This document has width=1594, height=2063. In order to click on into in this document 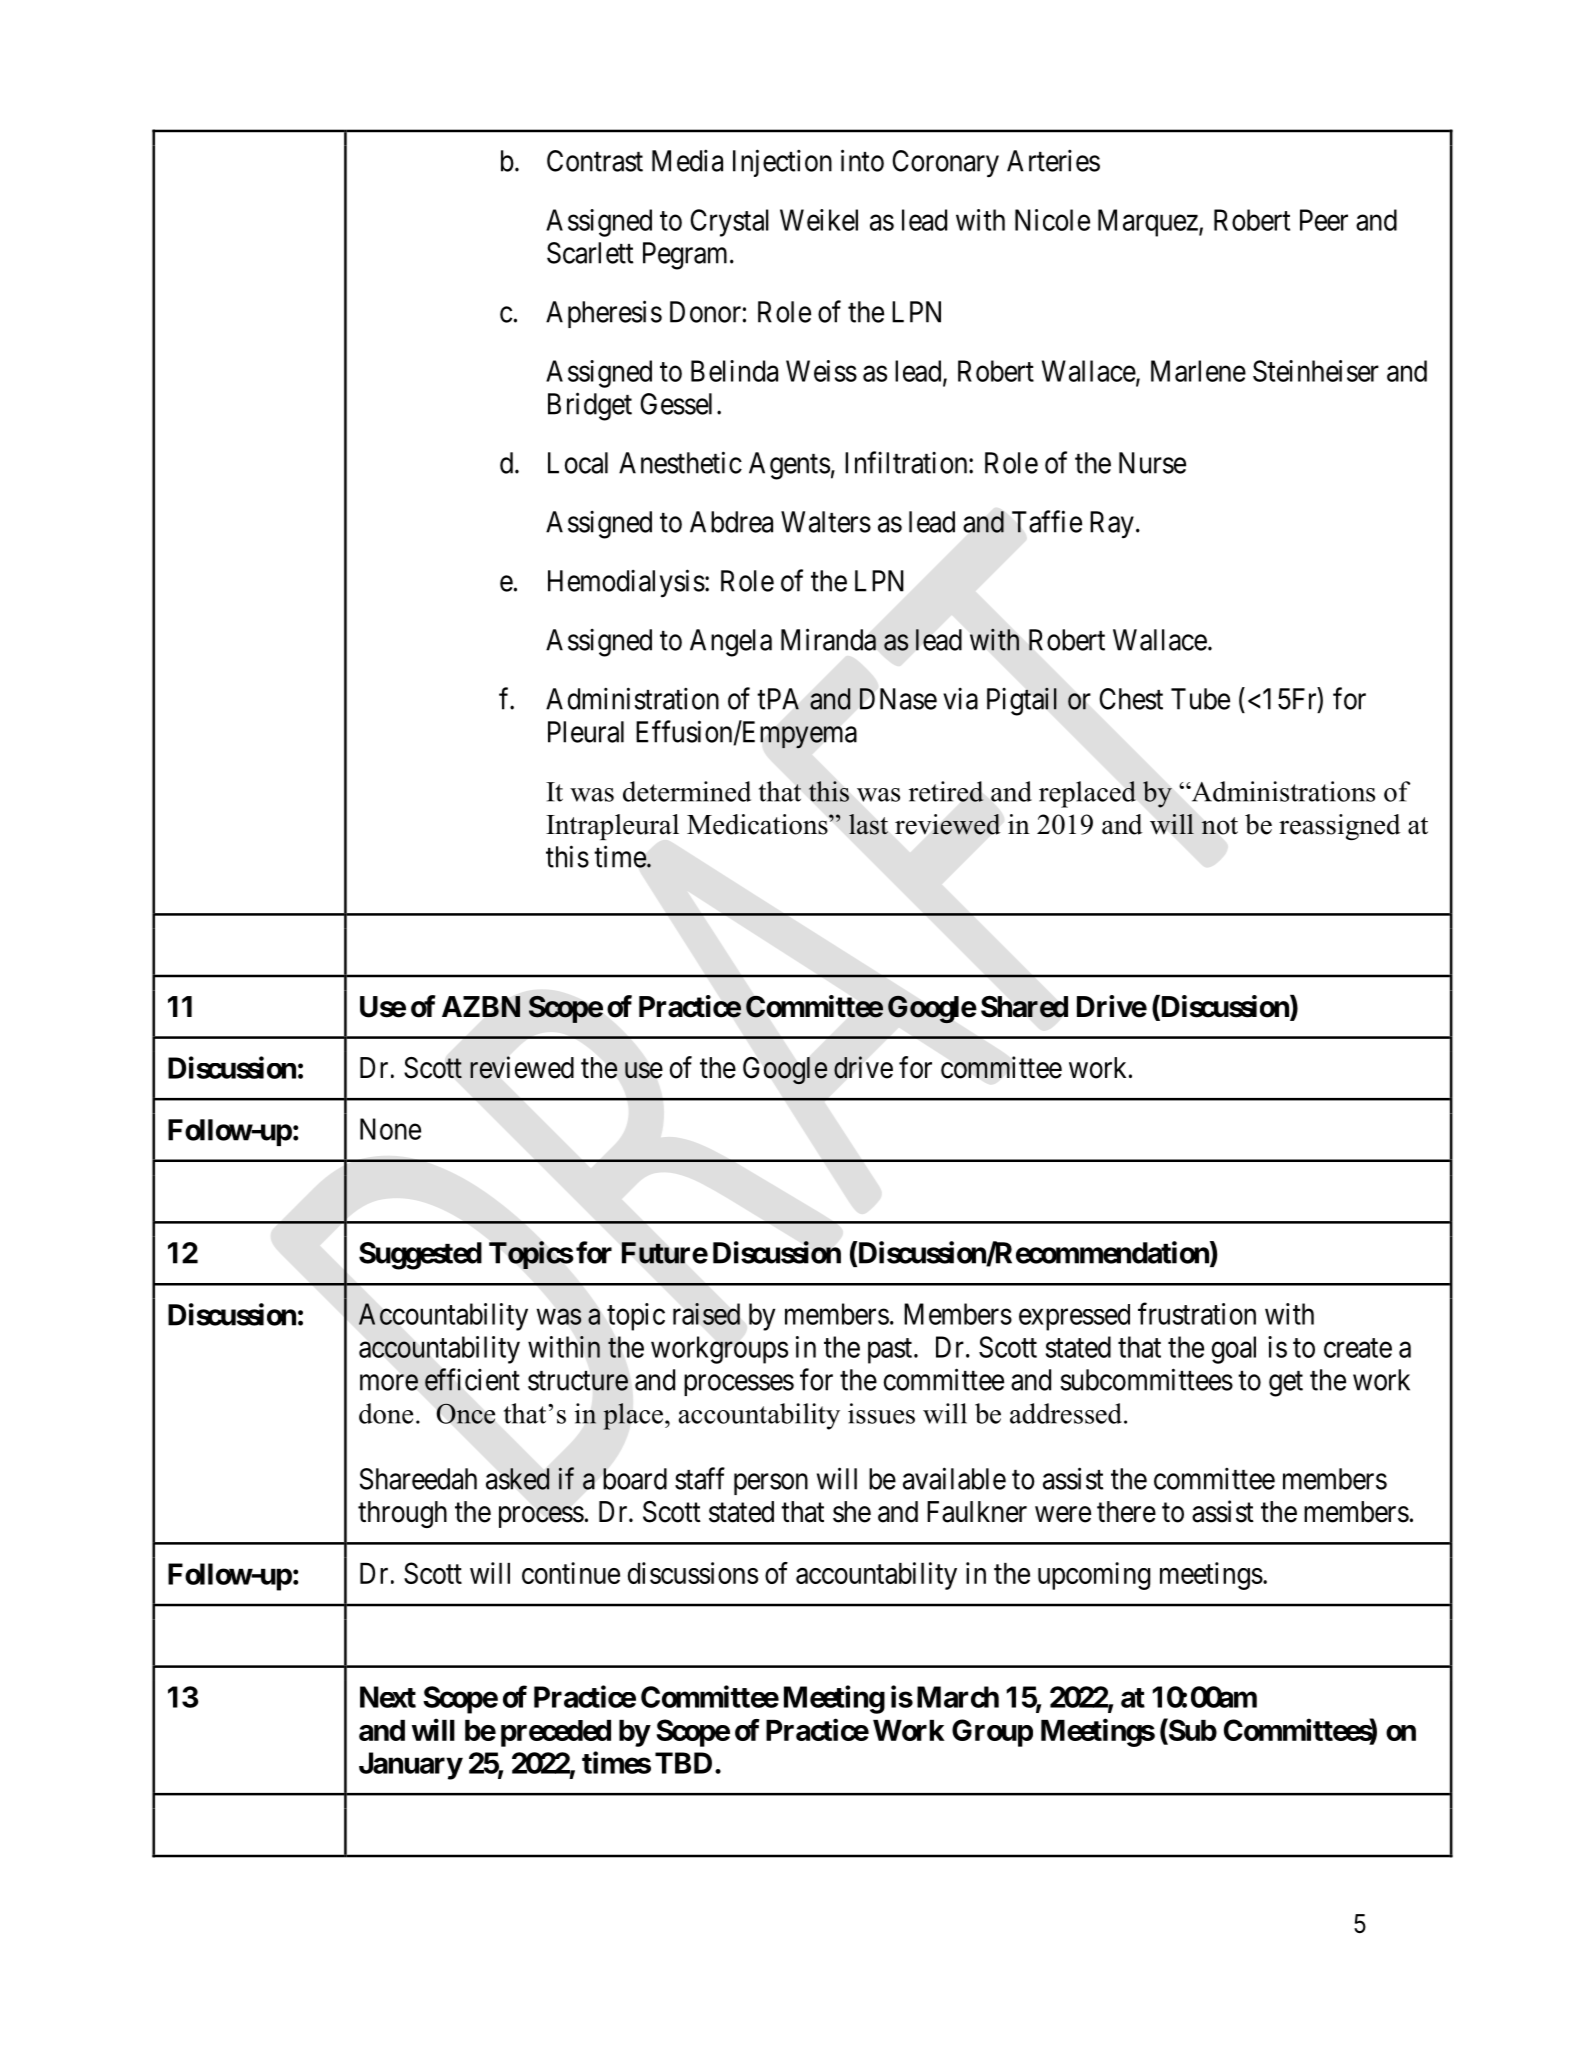, I will do `click(862, 160)`.
